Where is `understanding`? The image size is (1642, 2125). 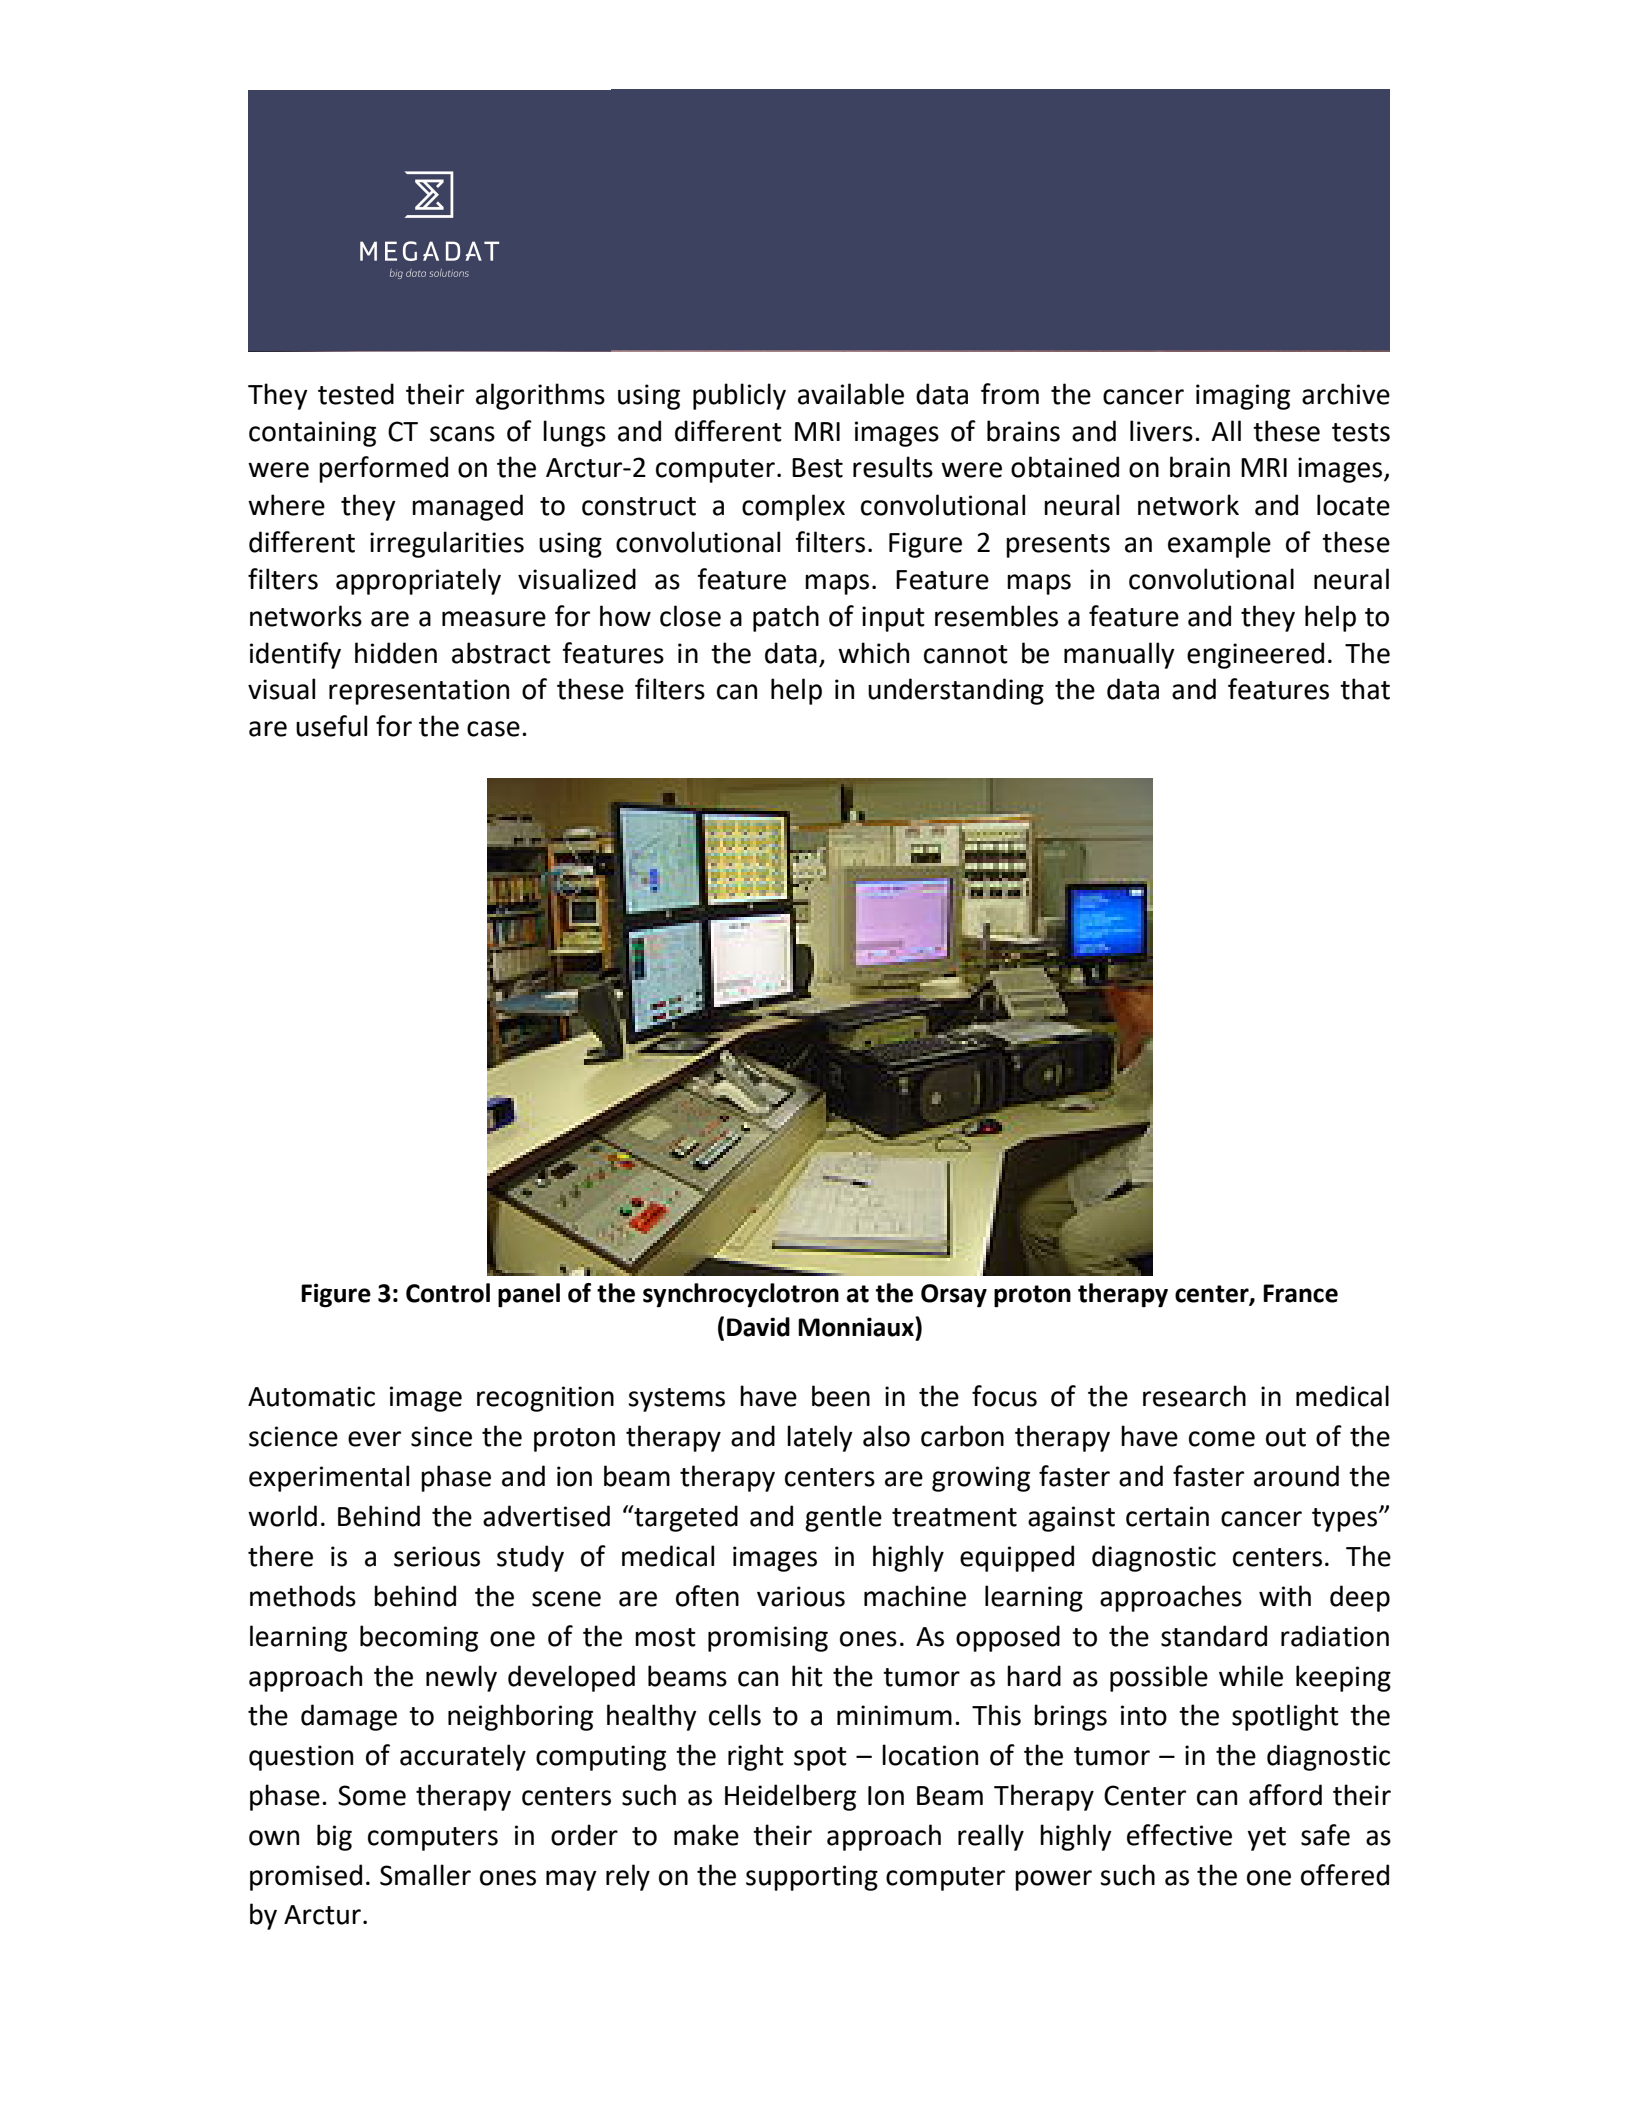 understanding is located at coordinates (956, 691).
